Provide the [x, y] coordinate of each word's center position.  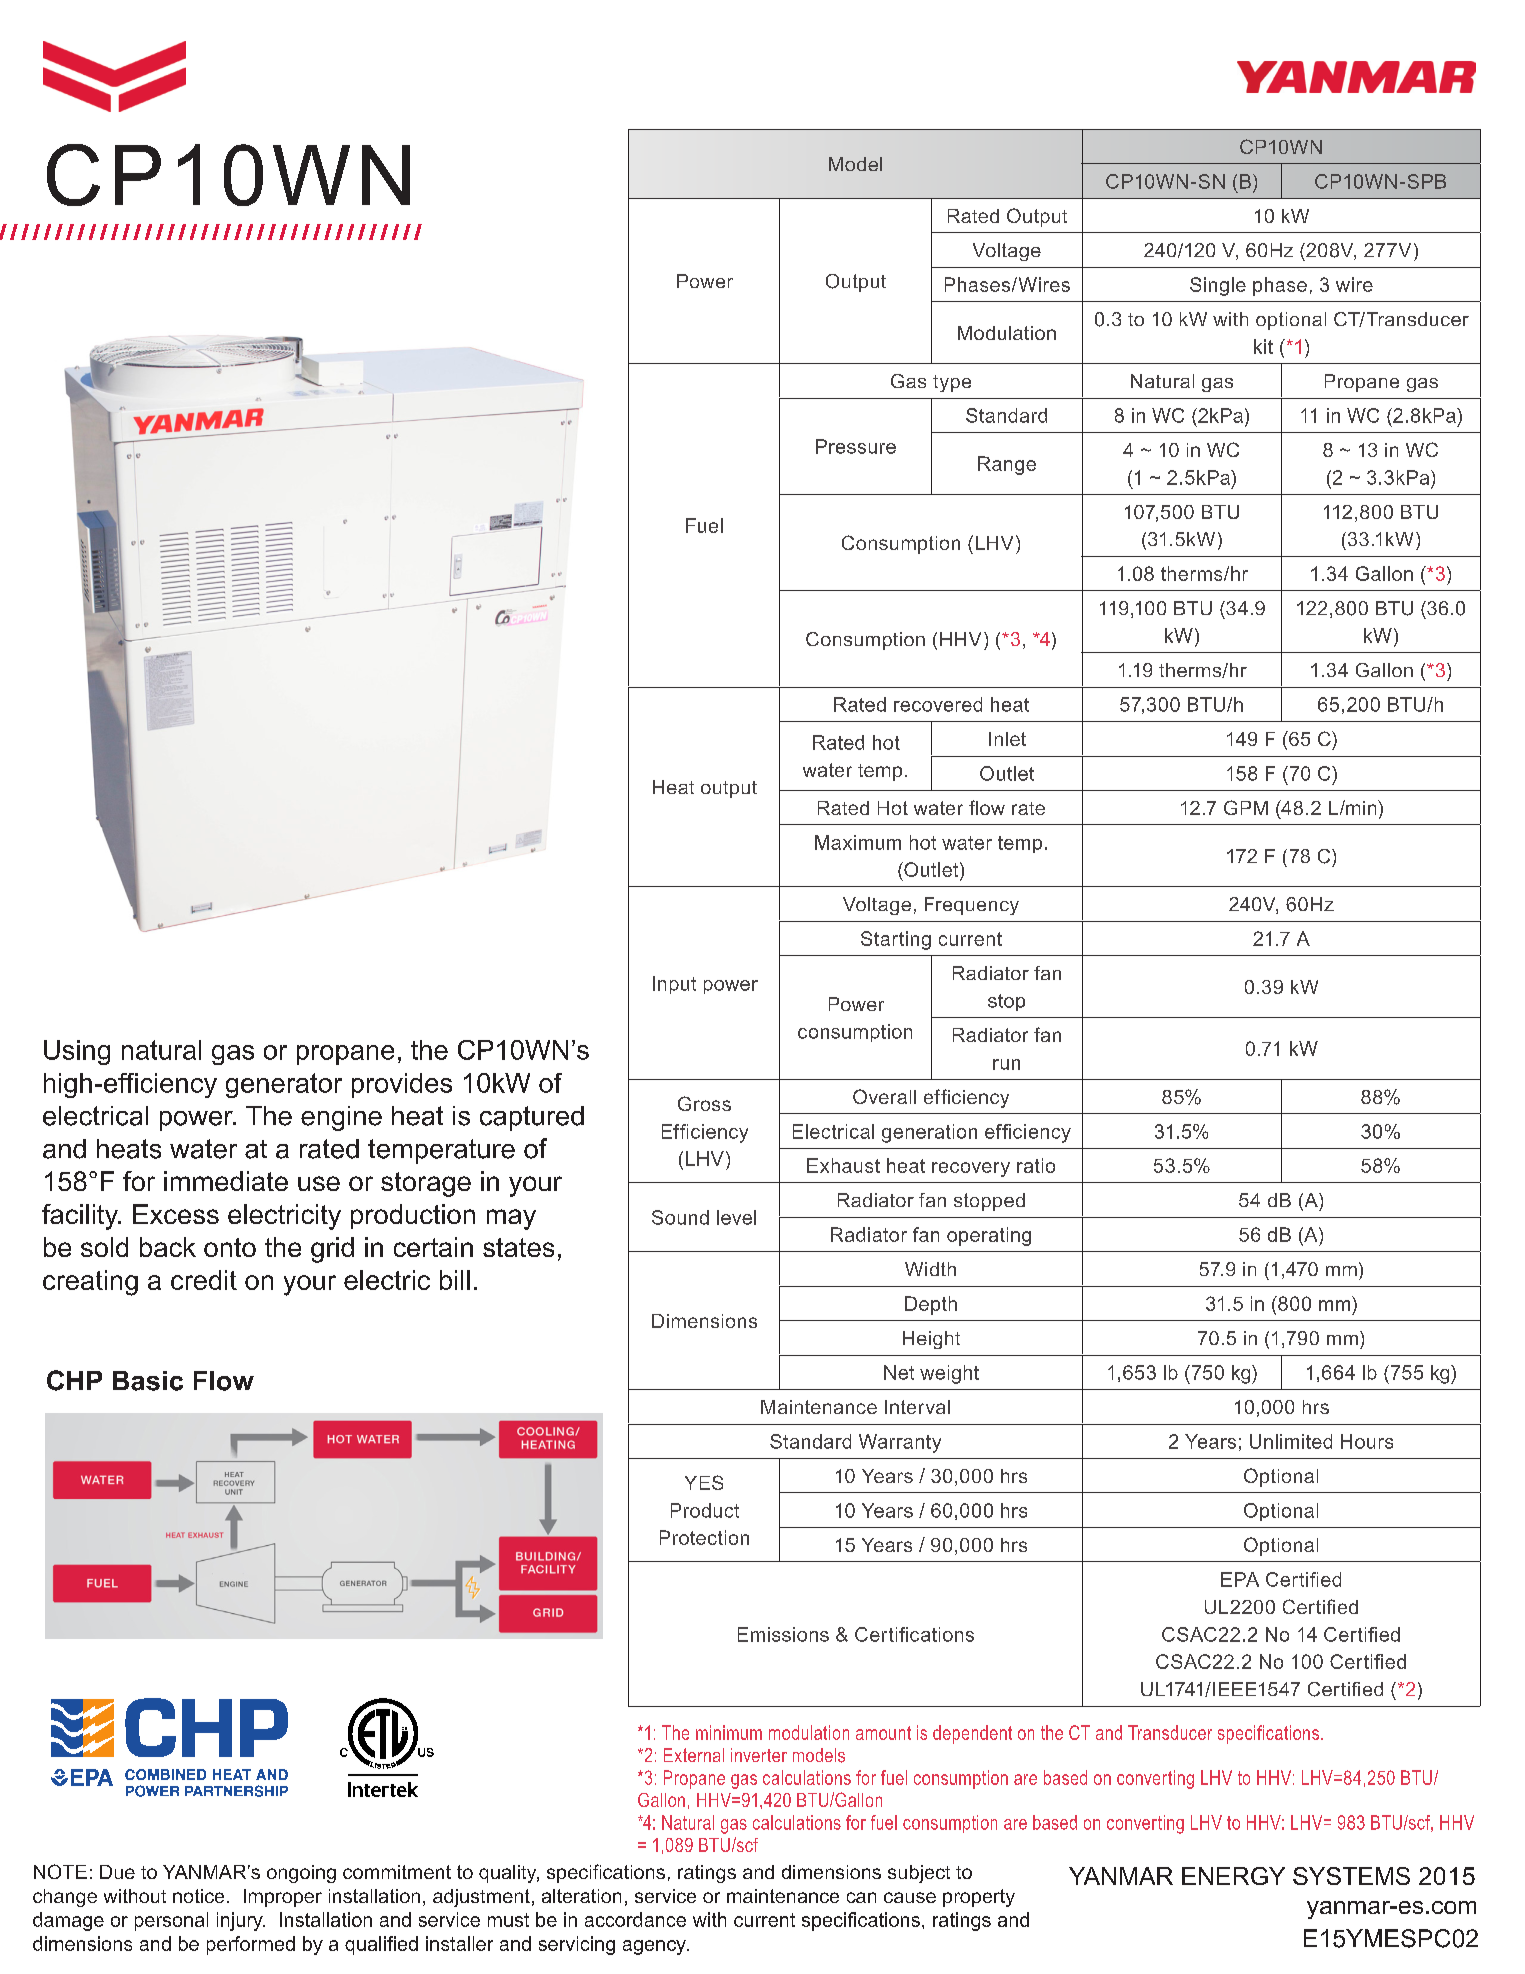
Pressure [856, 446]
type [952, 383]
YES [704, 1482]
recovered [938, 704]
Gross [704, 1103]
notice [198, 1896]
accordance [635, 1919]
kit [1263, 346]
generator [284, 1085]
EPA [1240, 1579]
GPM [1246, 807]
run [1006, 1064]
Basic [148, 1381]
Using [77, 1052]
